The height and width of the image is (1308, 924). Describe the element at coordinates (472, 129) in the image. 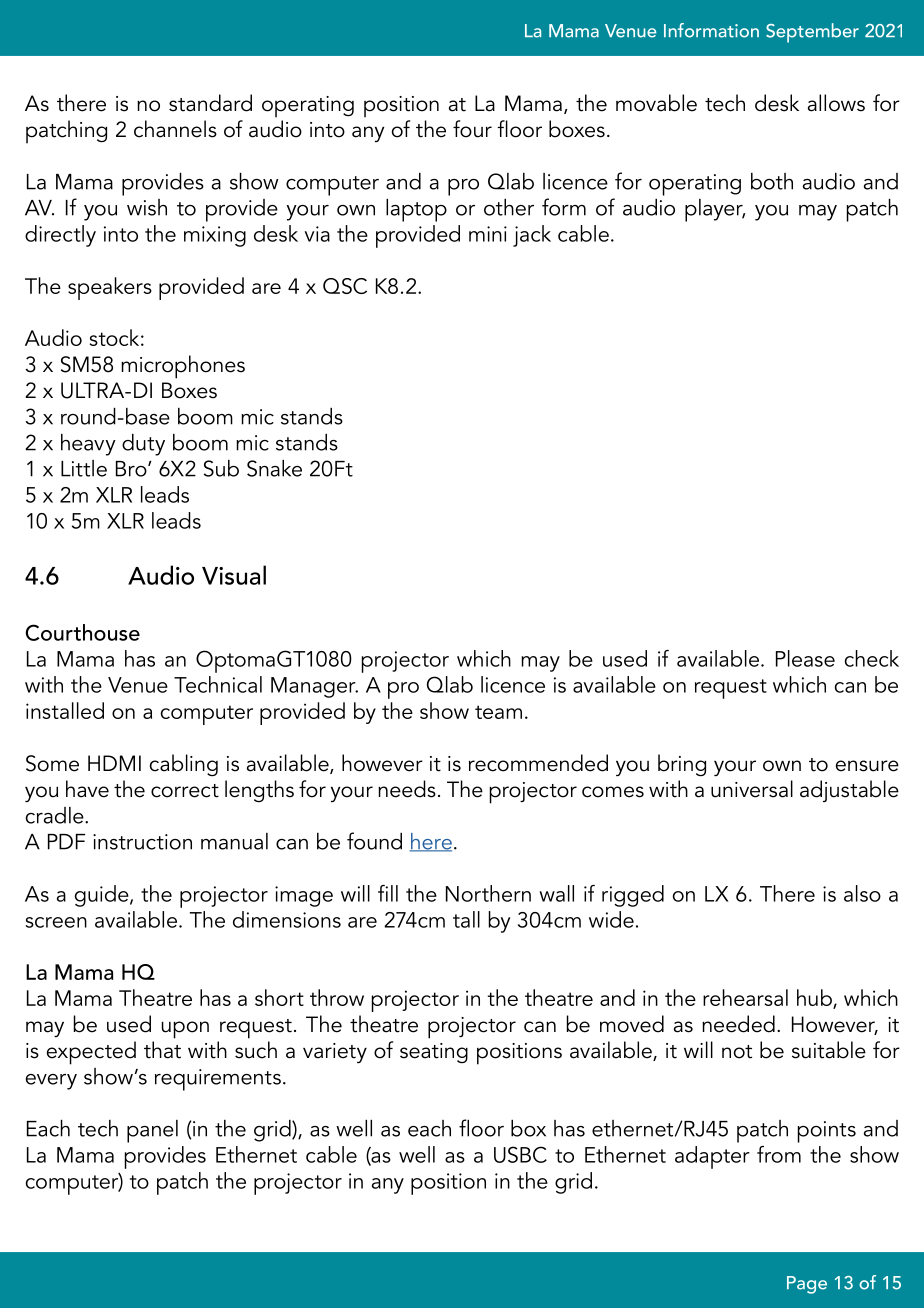

I see `four` at that location.
